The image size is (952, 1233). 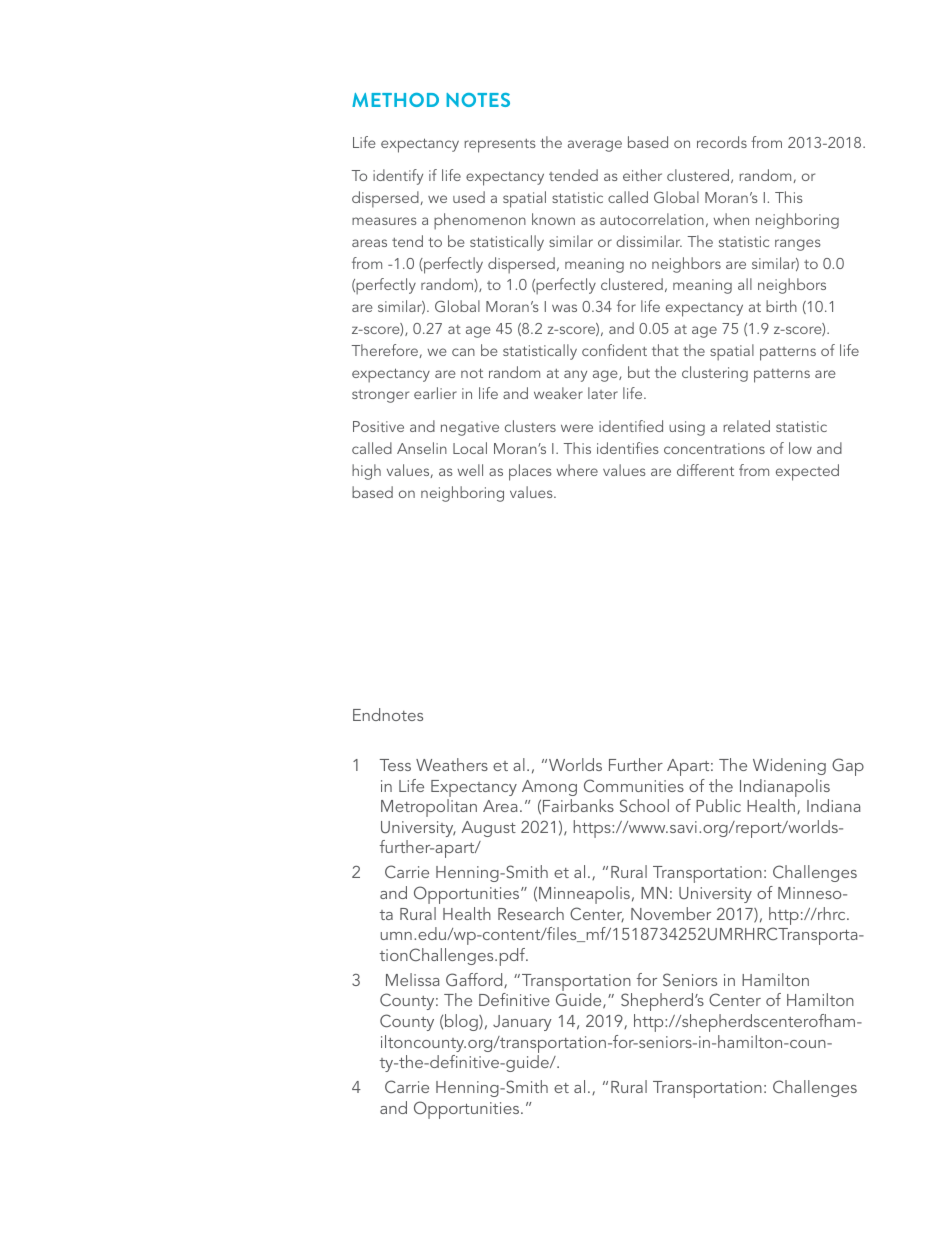 I want to click on Weathers, so click(x=452, y=764).
